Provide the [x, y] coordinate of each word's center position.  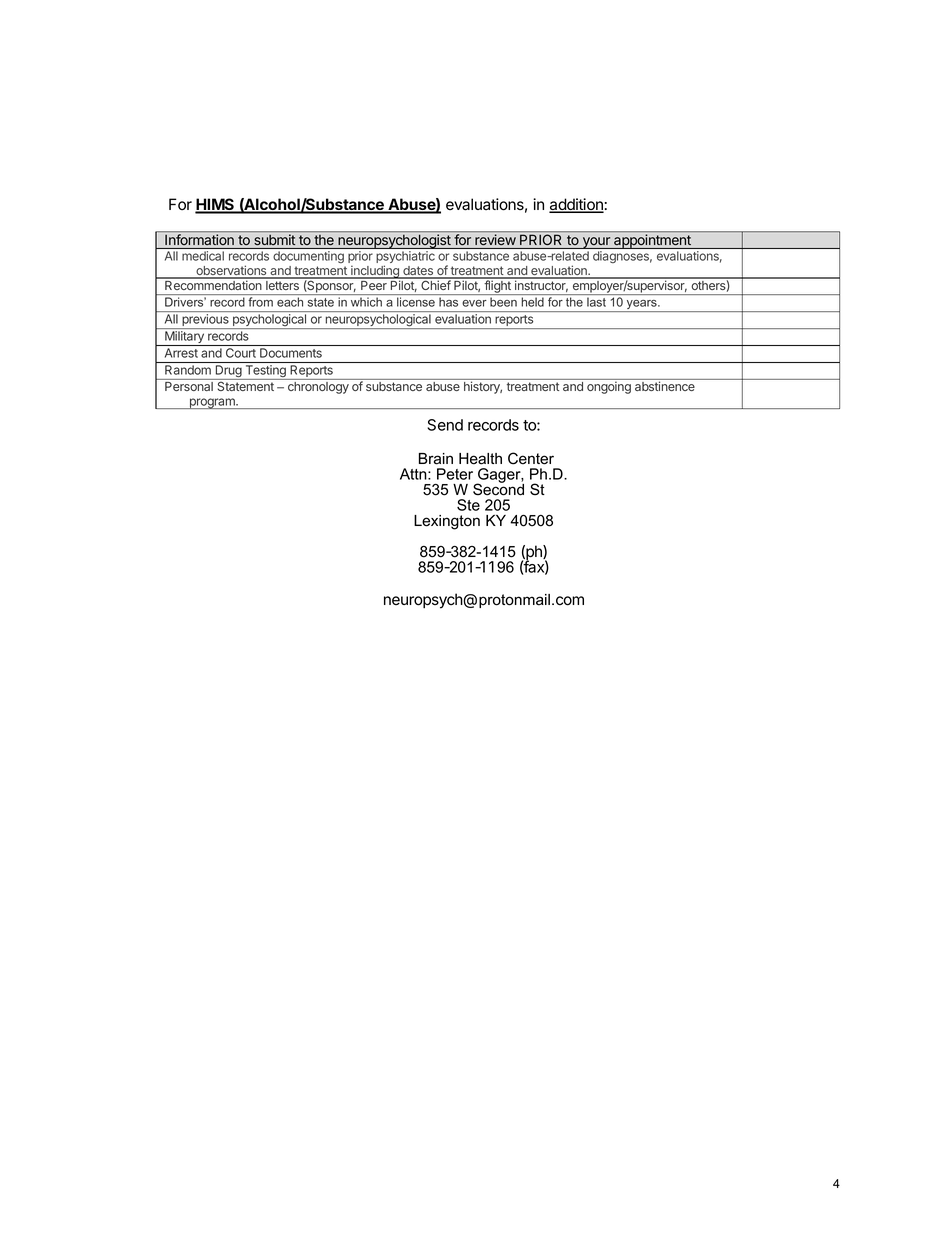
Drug [228, 372]
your [596, 243]
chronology [318, 388]
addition [576, 205]
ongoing [609, 388]
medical [203, 256]
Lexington [447, 522]
